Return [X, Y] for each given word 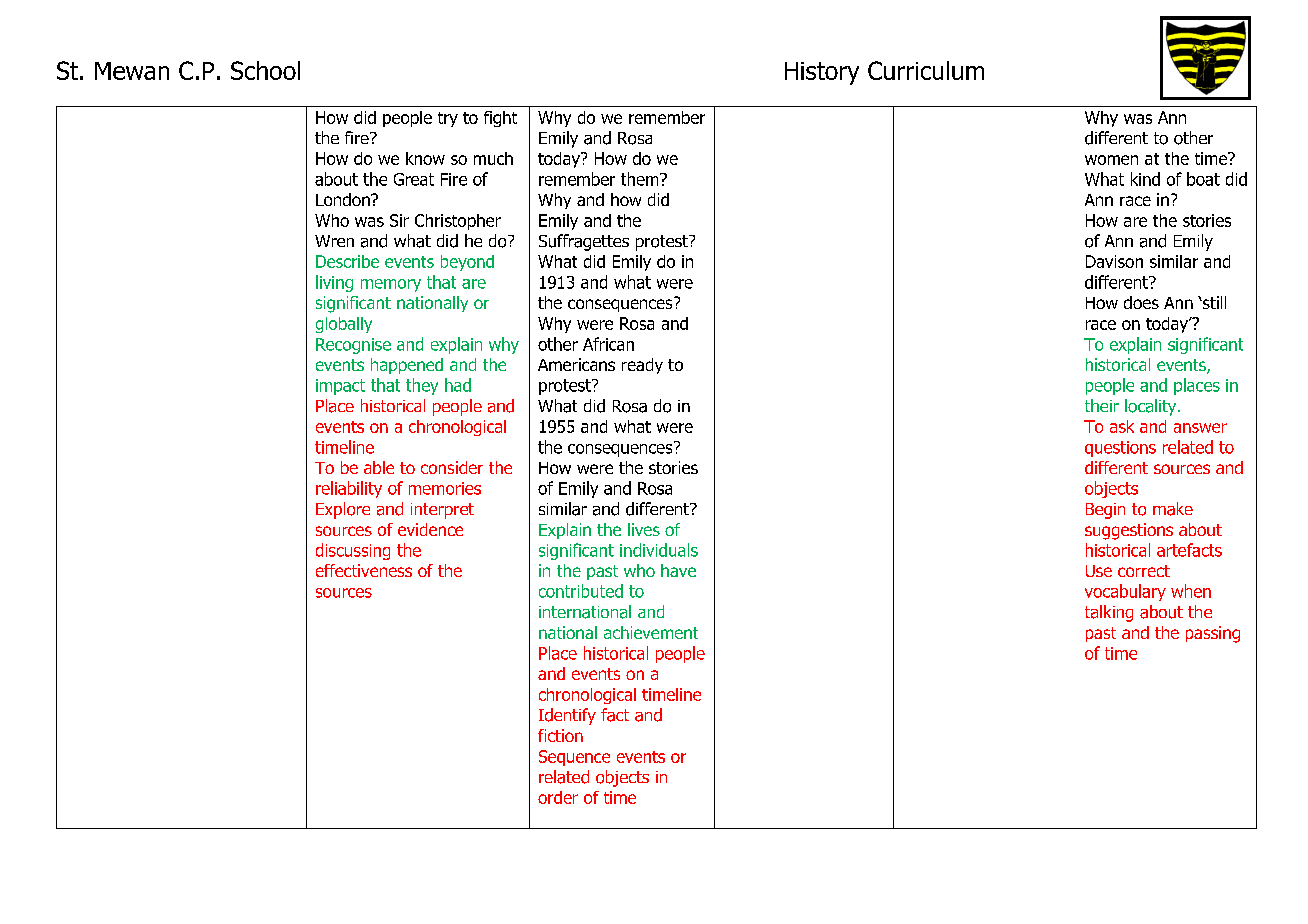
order [558, 797]
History [822, 73]
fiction [560, 735]
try [448, 119]
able [379, 467]
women [1111, 160]
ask [1122, 426]
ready [642, 366]
